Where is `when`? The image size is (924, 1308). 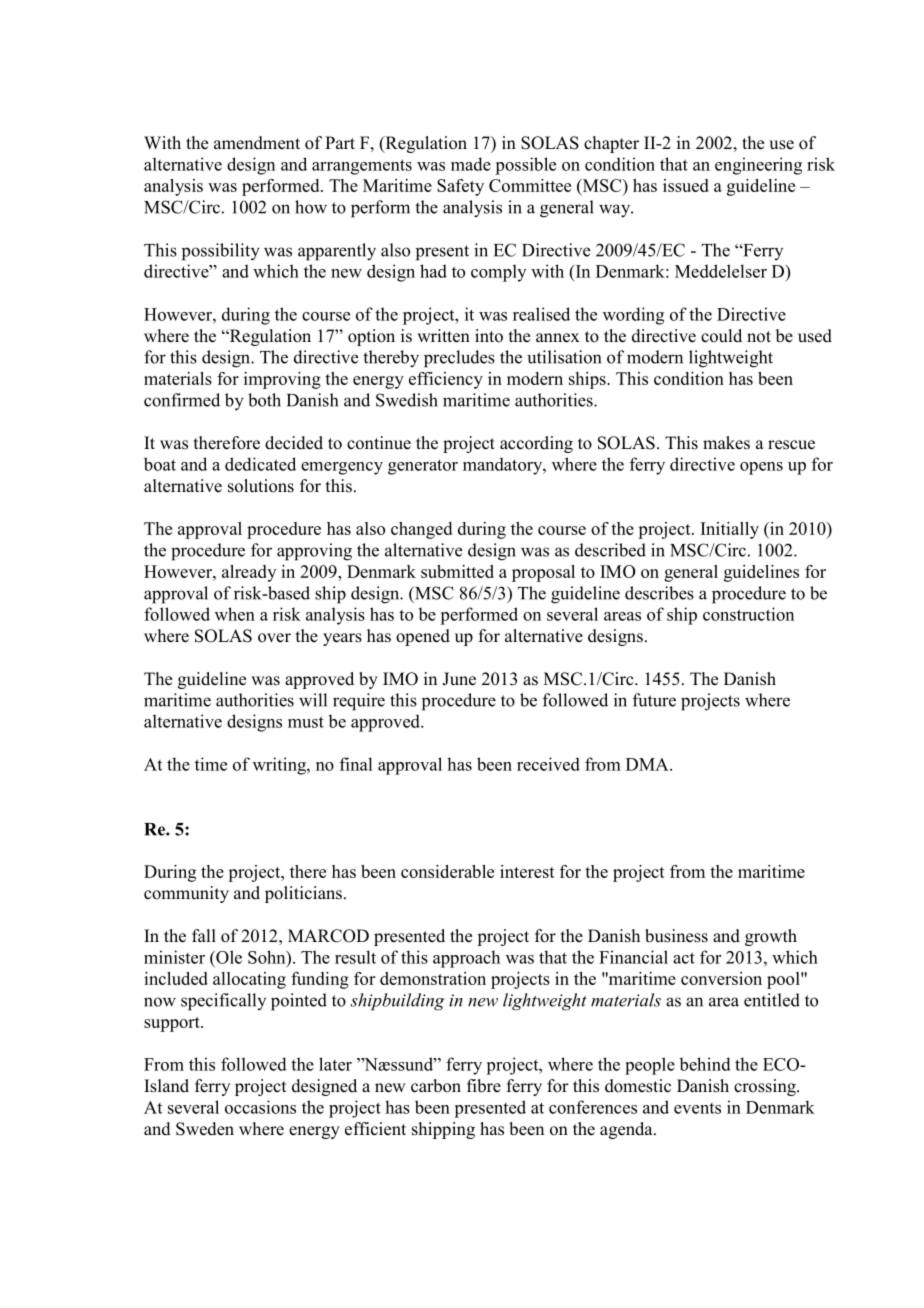 when is located at coordinates (235, 614).
